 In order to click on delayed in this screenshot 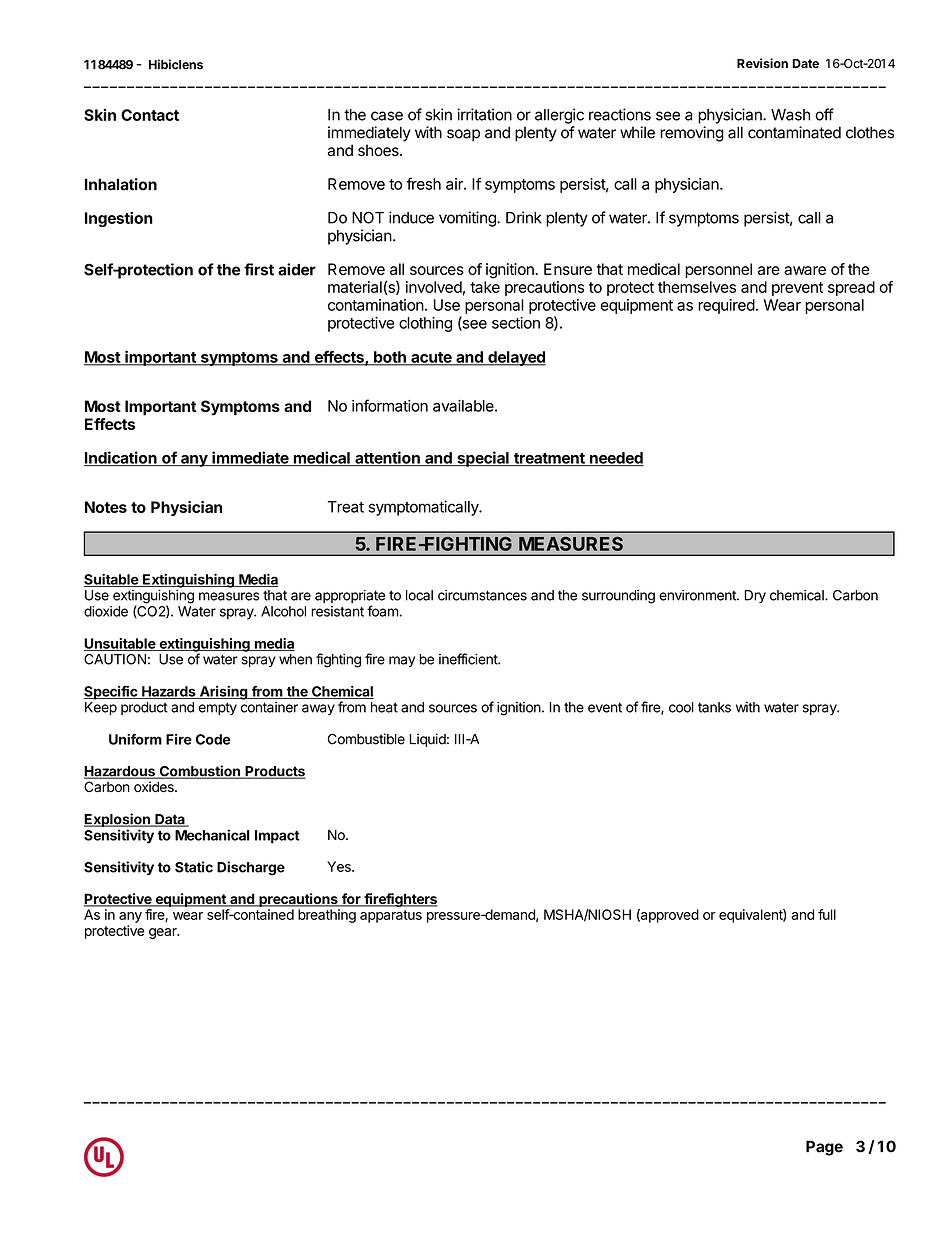, I will do `click(516, 358)`.
